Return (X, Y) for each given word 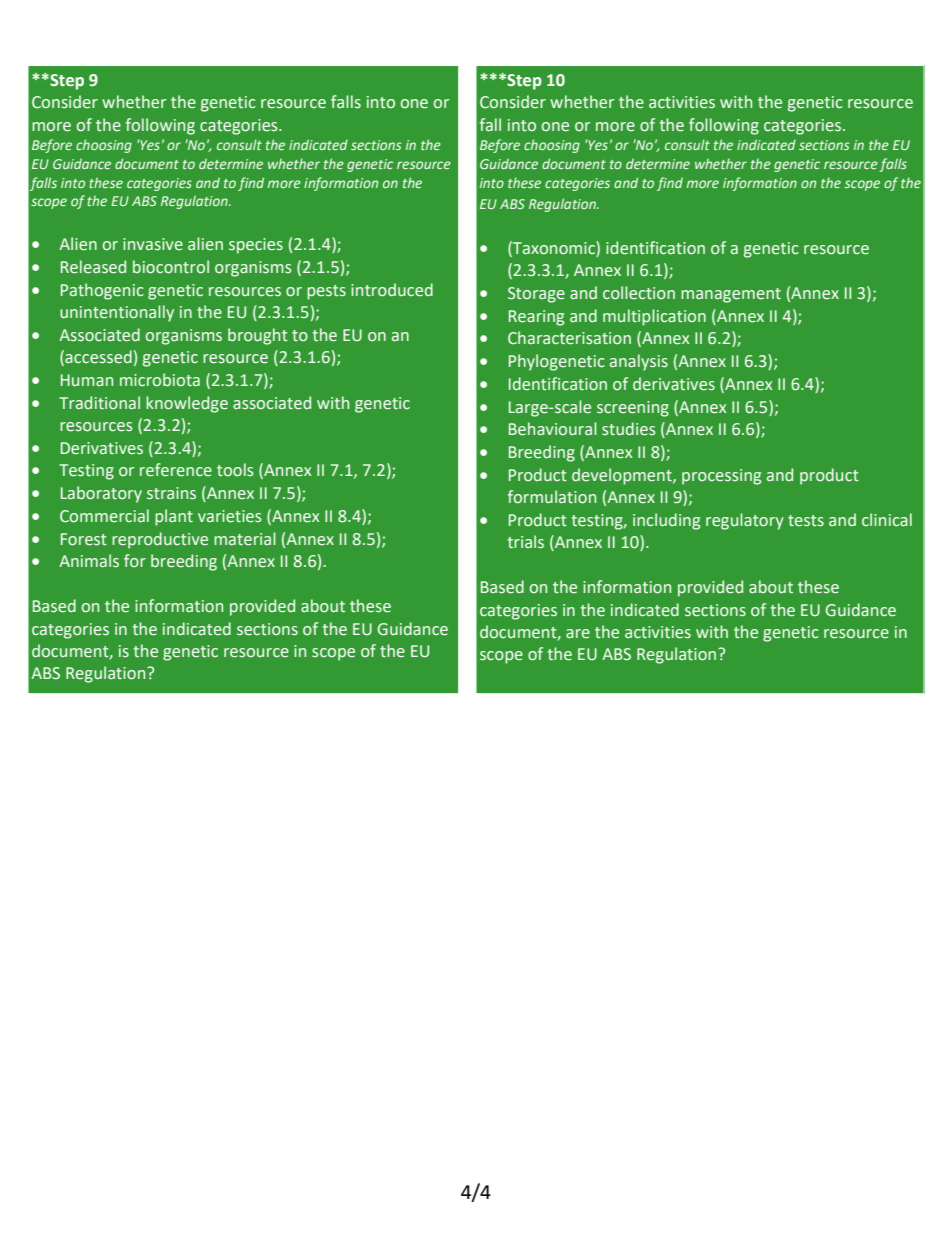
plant (174, 517)
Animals (89, 561)
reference (176, 470)
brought (258, 336)
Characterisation (569, 338)
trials (526, 542)
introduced (392, 290)
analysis (639, 362)
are (578, 633)
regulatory (745, 521)
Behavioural (553, 429)
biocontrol (171, 267)
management (731, 295)
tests (806, 521)
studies (628, 429)
